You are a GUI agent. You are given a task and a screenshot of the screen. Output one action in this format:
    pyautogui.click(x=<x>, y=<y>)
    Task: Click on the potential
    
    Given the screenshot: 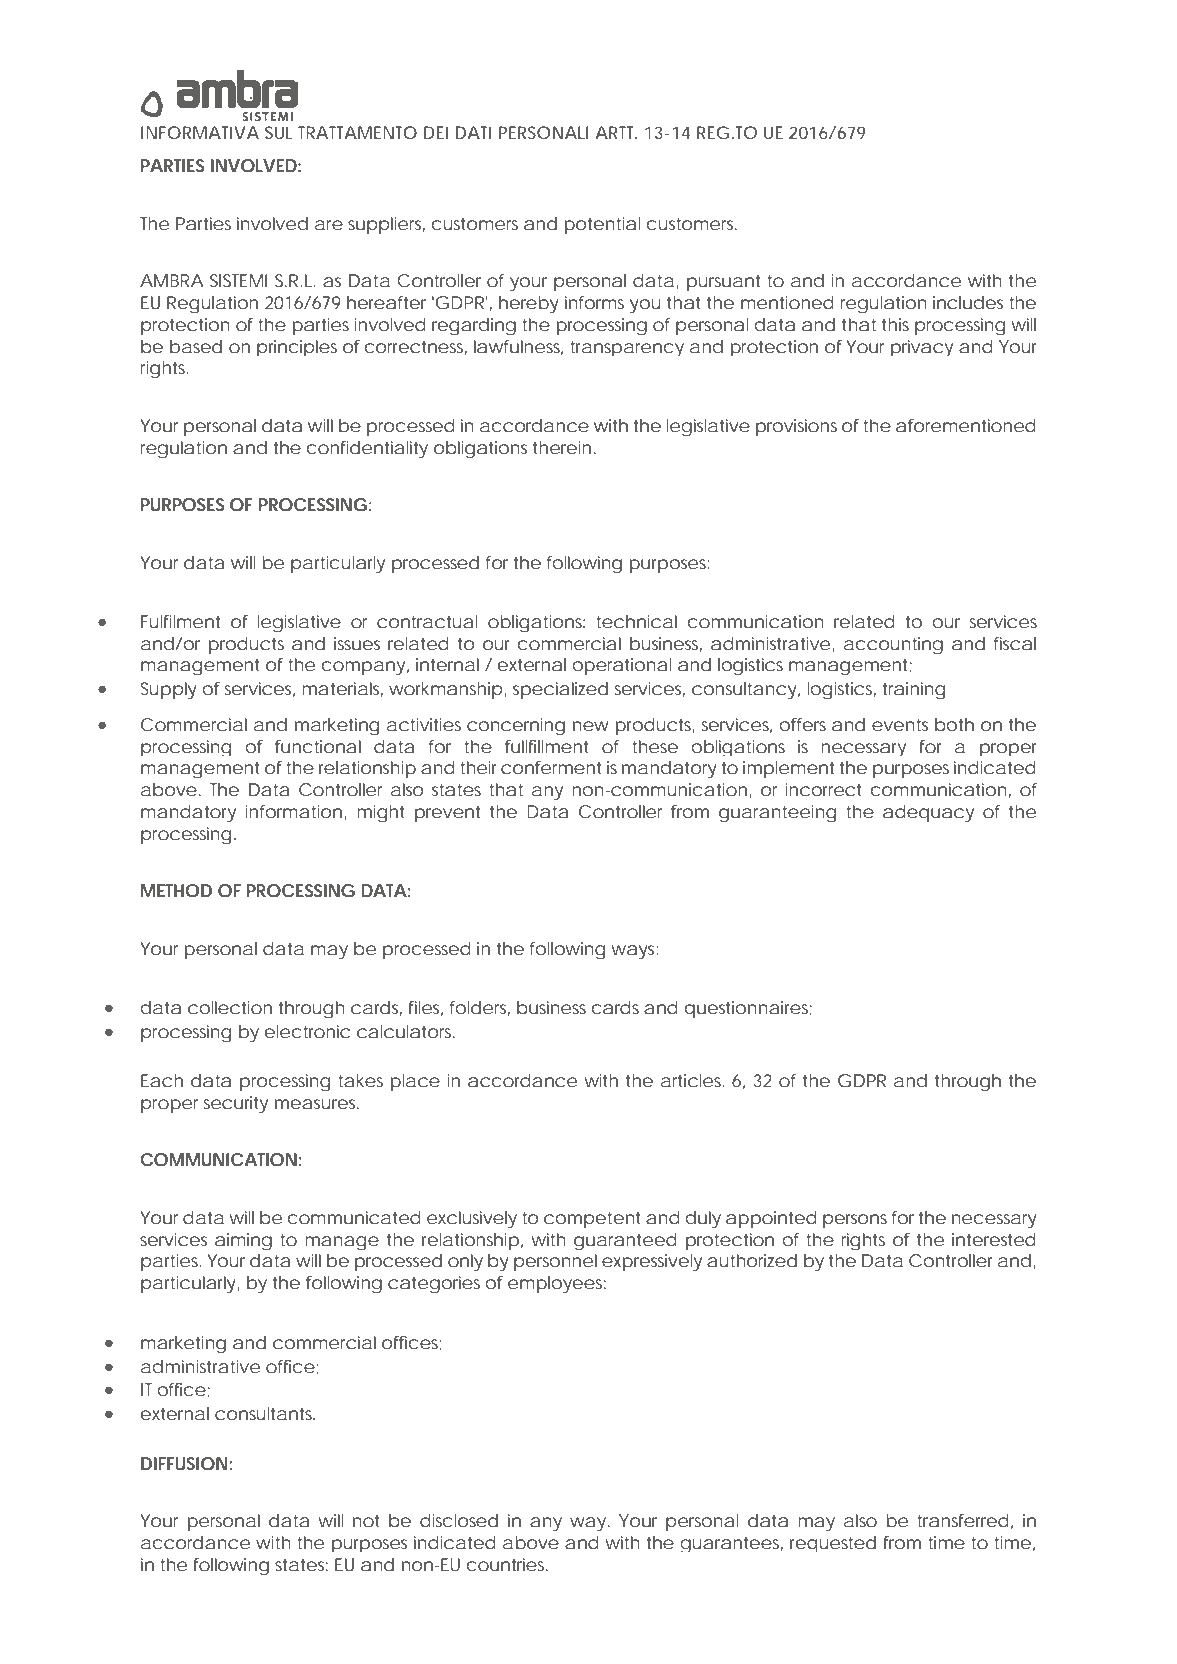 What is the action you would take?
    pyautogui.click(x=602, y=225)
